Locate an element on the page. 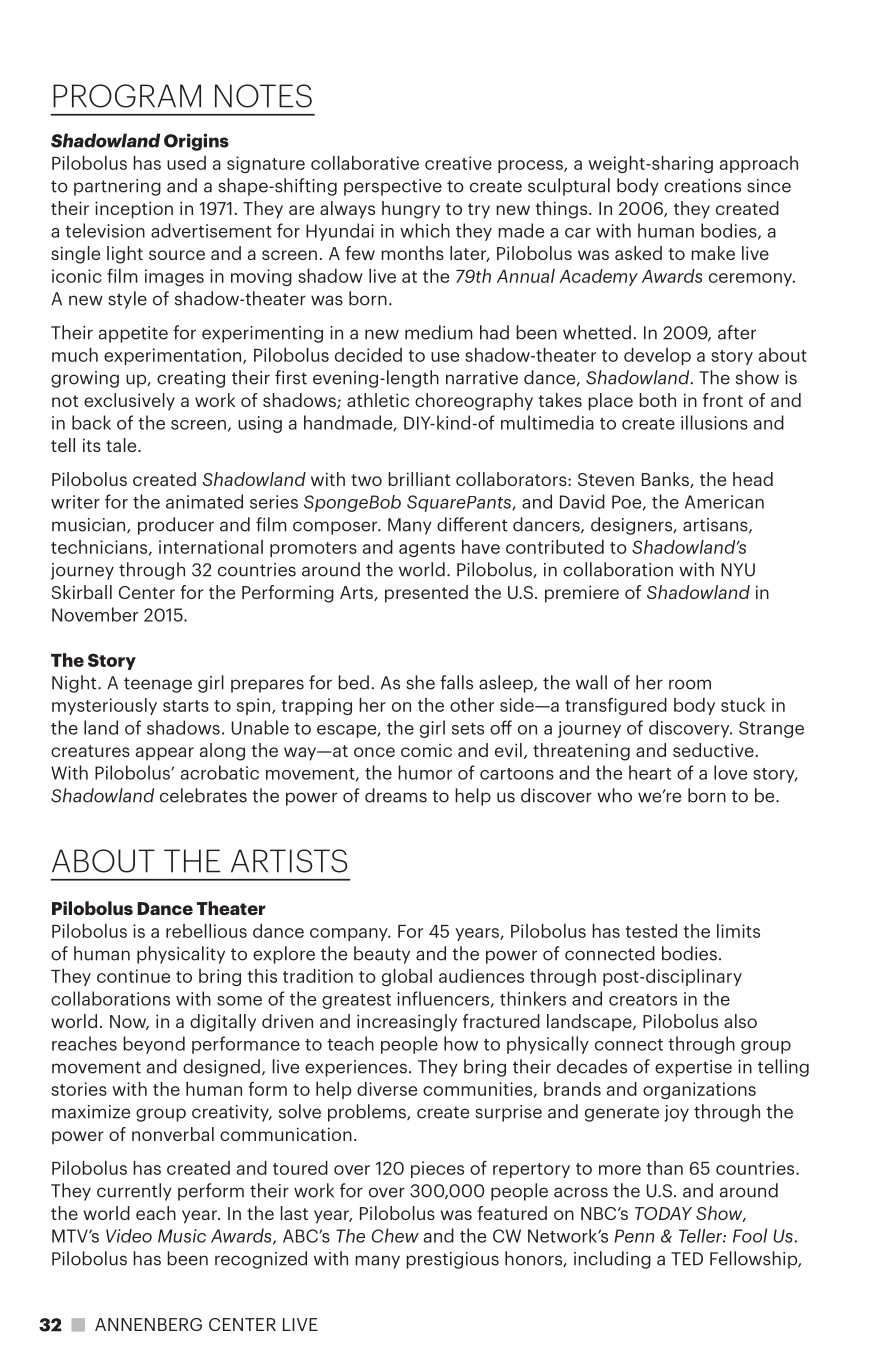 The width and height of the page is (873, 1372). creative is located at coordinates (458, 163).
